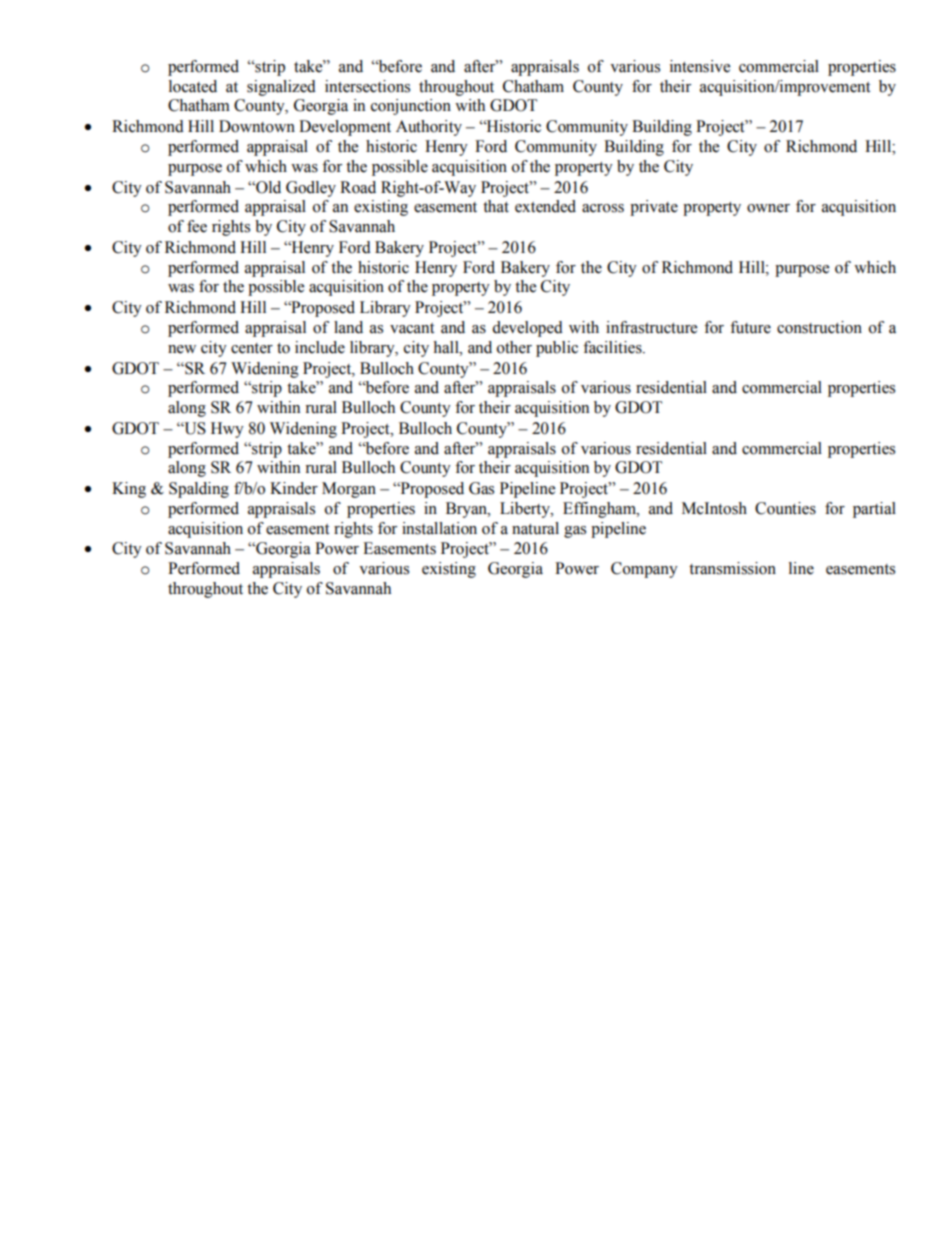 This page has width=952, height=1233. Describe the element at coordinates (252, 348) in the page. I see `center` at that location.
